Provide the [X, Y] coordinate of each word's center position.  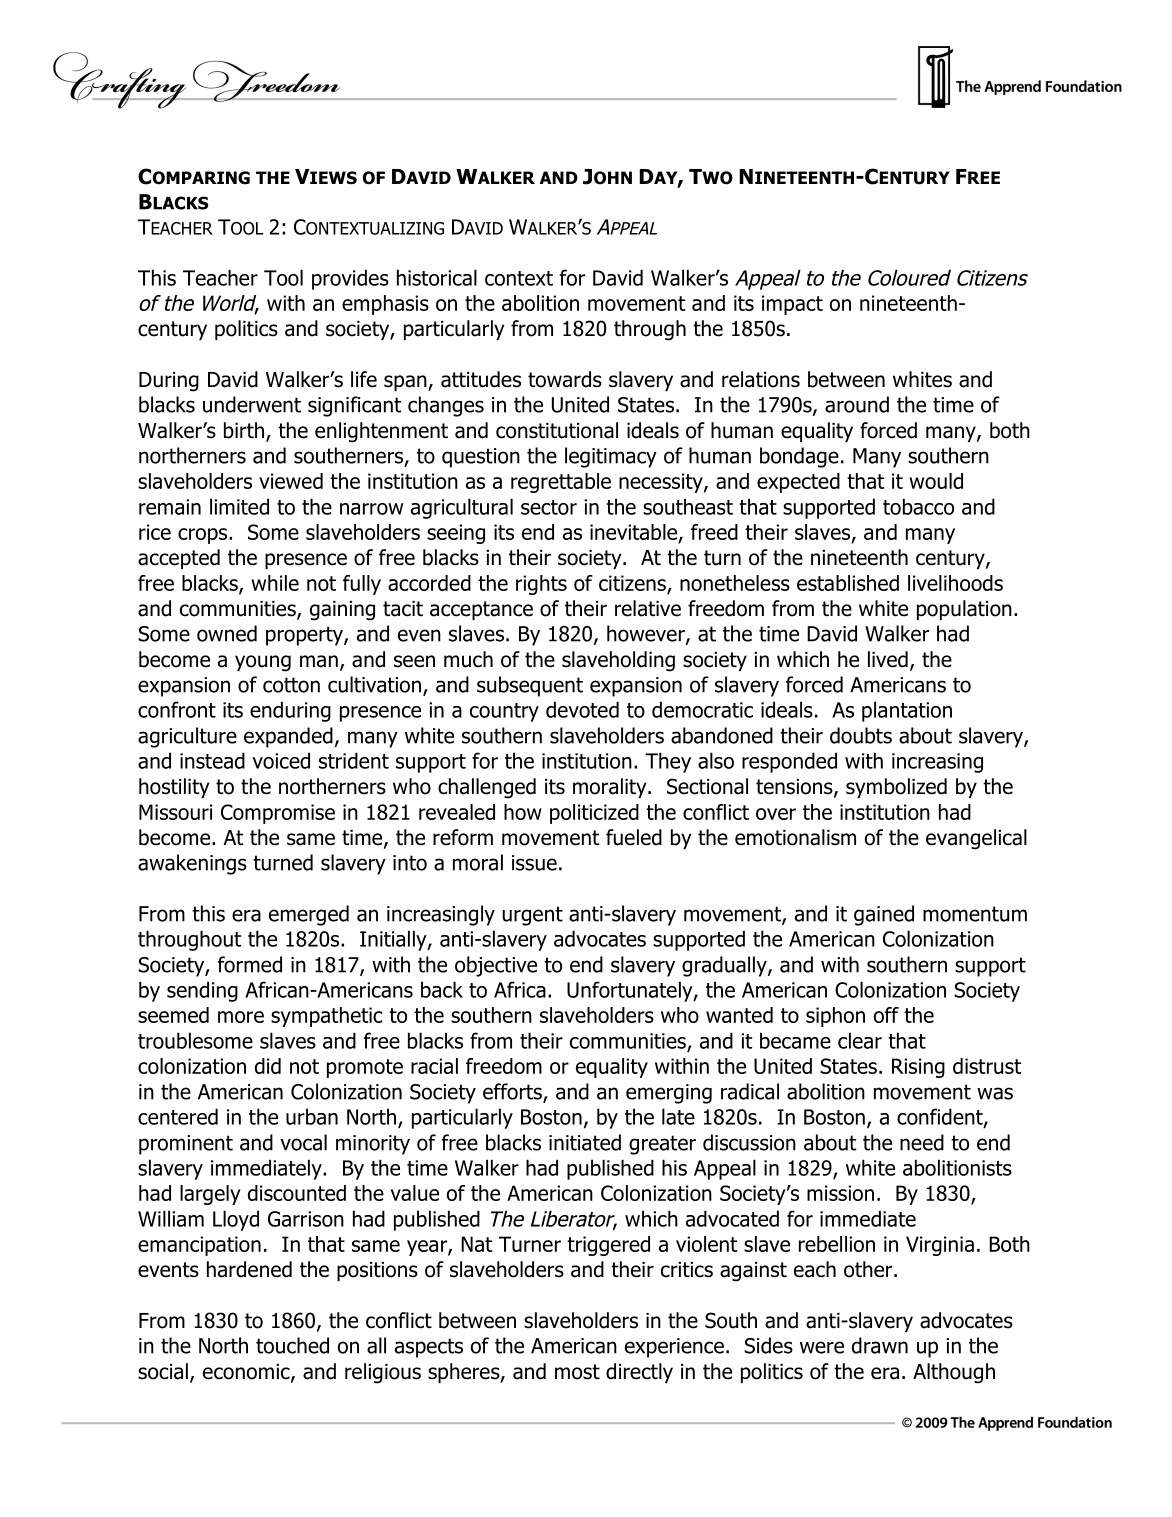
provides [350, 279]
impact [792, 305]
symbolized [896, 788]
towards [565, 379]
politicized [594, 814]
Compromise [278, 814]
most [577, 1372]
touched [292, 1345]
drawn [880, 1345]
